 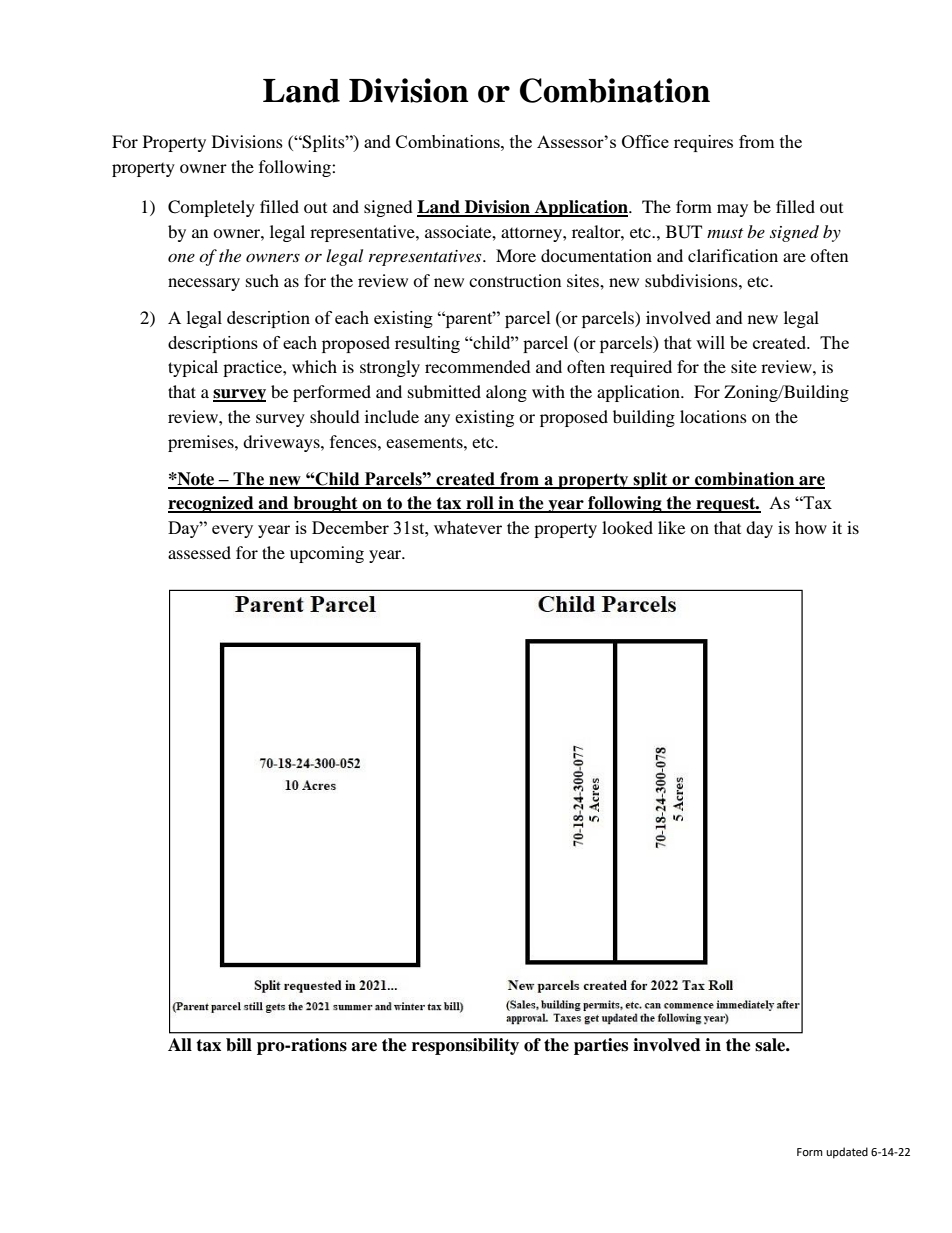 I want to click on bill, so click(x=239, y=1045).
